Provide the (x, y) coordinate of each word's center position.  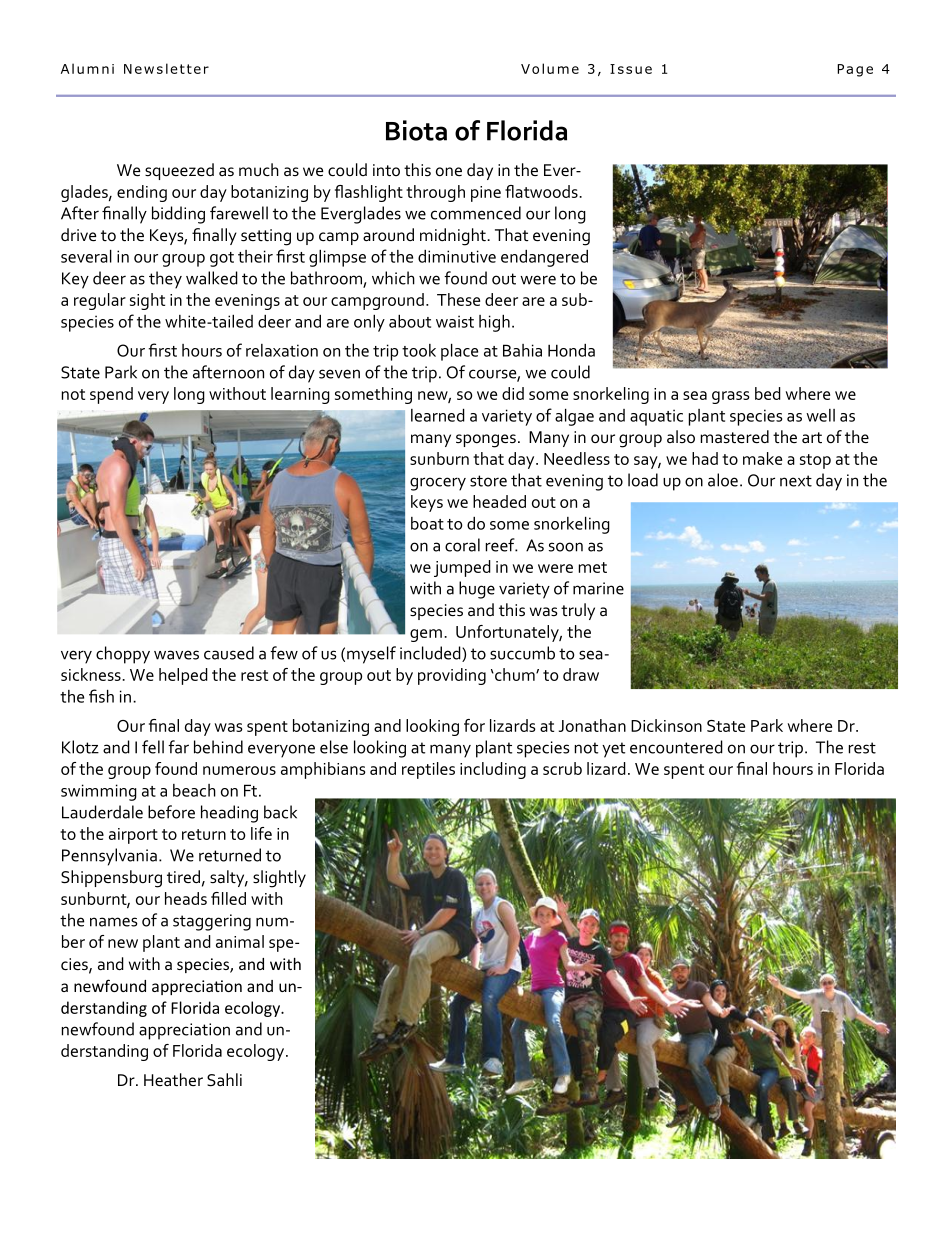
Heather (173, 1079)
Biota (416, 130)
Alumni (87, 68)
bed (768, 393)
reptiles (428, 770)
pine (486, 194)
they (165, 280)
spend (111, 395)
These (458, 299)
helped (183, 676)
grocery (438, 484)
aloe (723, 480)
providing (452, 676)
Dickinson (666, 725)
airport (133, 836)
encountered (676, 747)
